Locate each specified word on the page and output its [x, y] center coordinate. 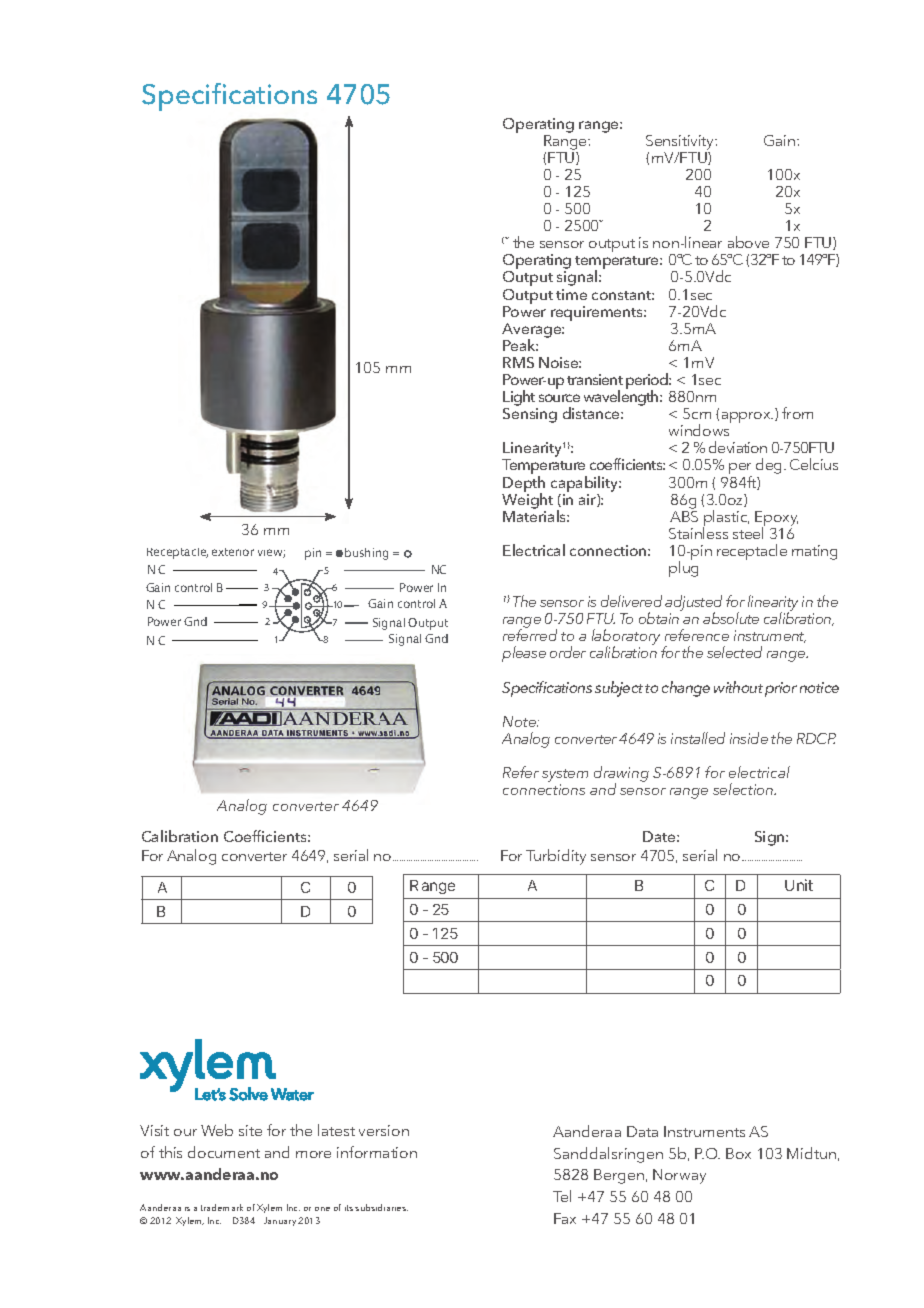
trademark [222, 1207]
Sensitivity [681, 142]
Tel [562, 1196]
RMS [518, 362]
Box [738, 1153]
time [571, 294]
